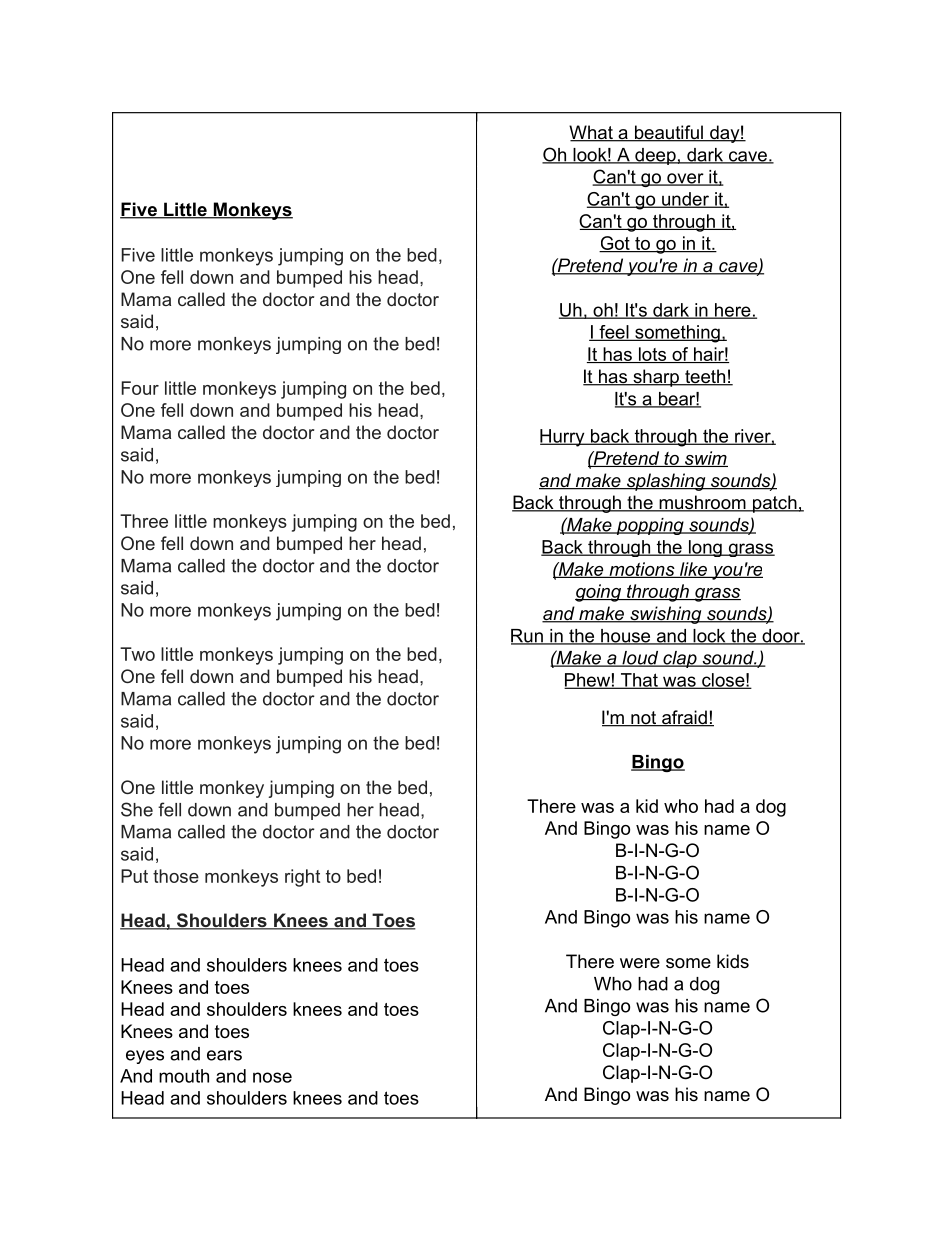 This document has width=952, height=1233. I want to click on Four, so click(140, 388).
